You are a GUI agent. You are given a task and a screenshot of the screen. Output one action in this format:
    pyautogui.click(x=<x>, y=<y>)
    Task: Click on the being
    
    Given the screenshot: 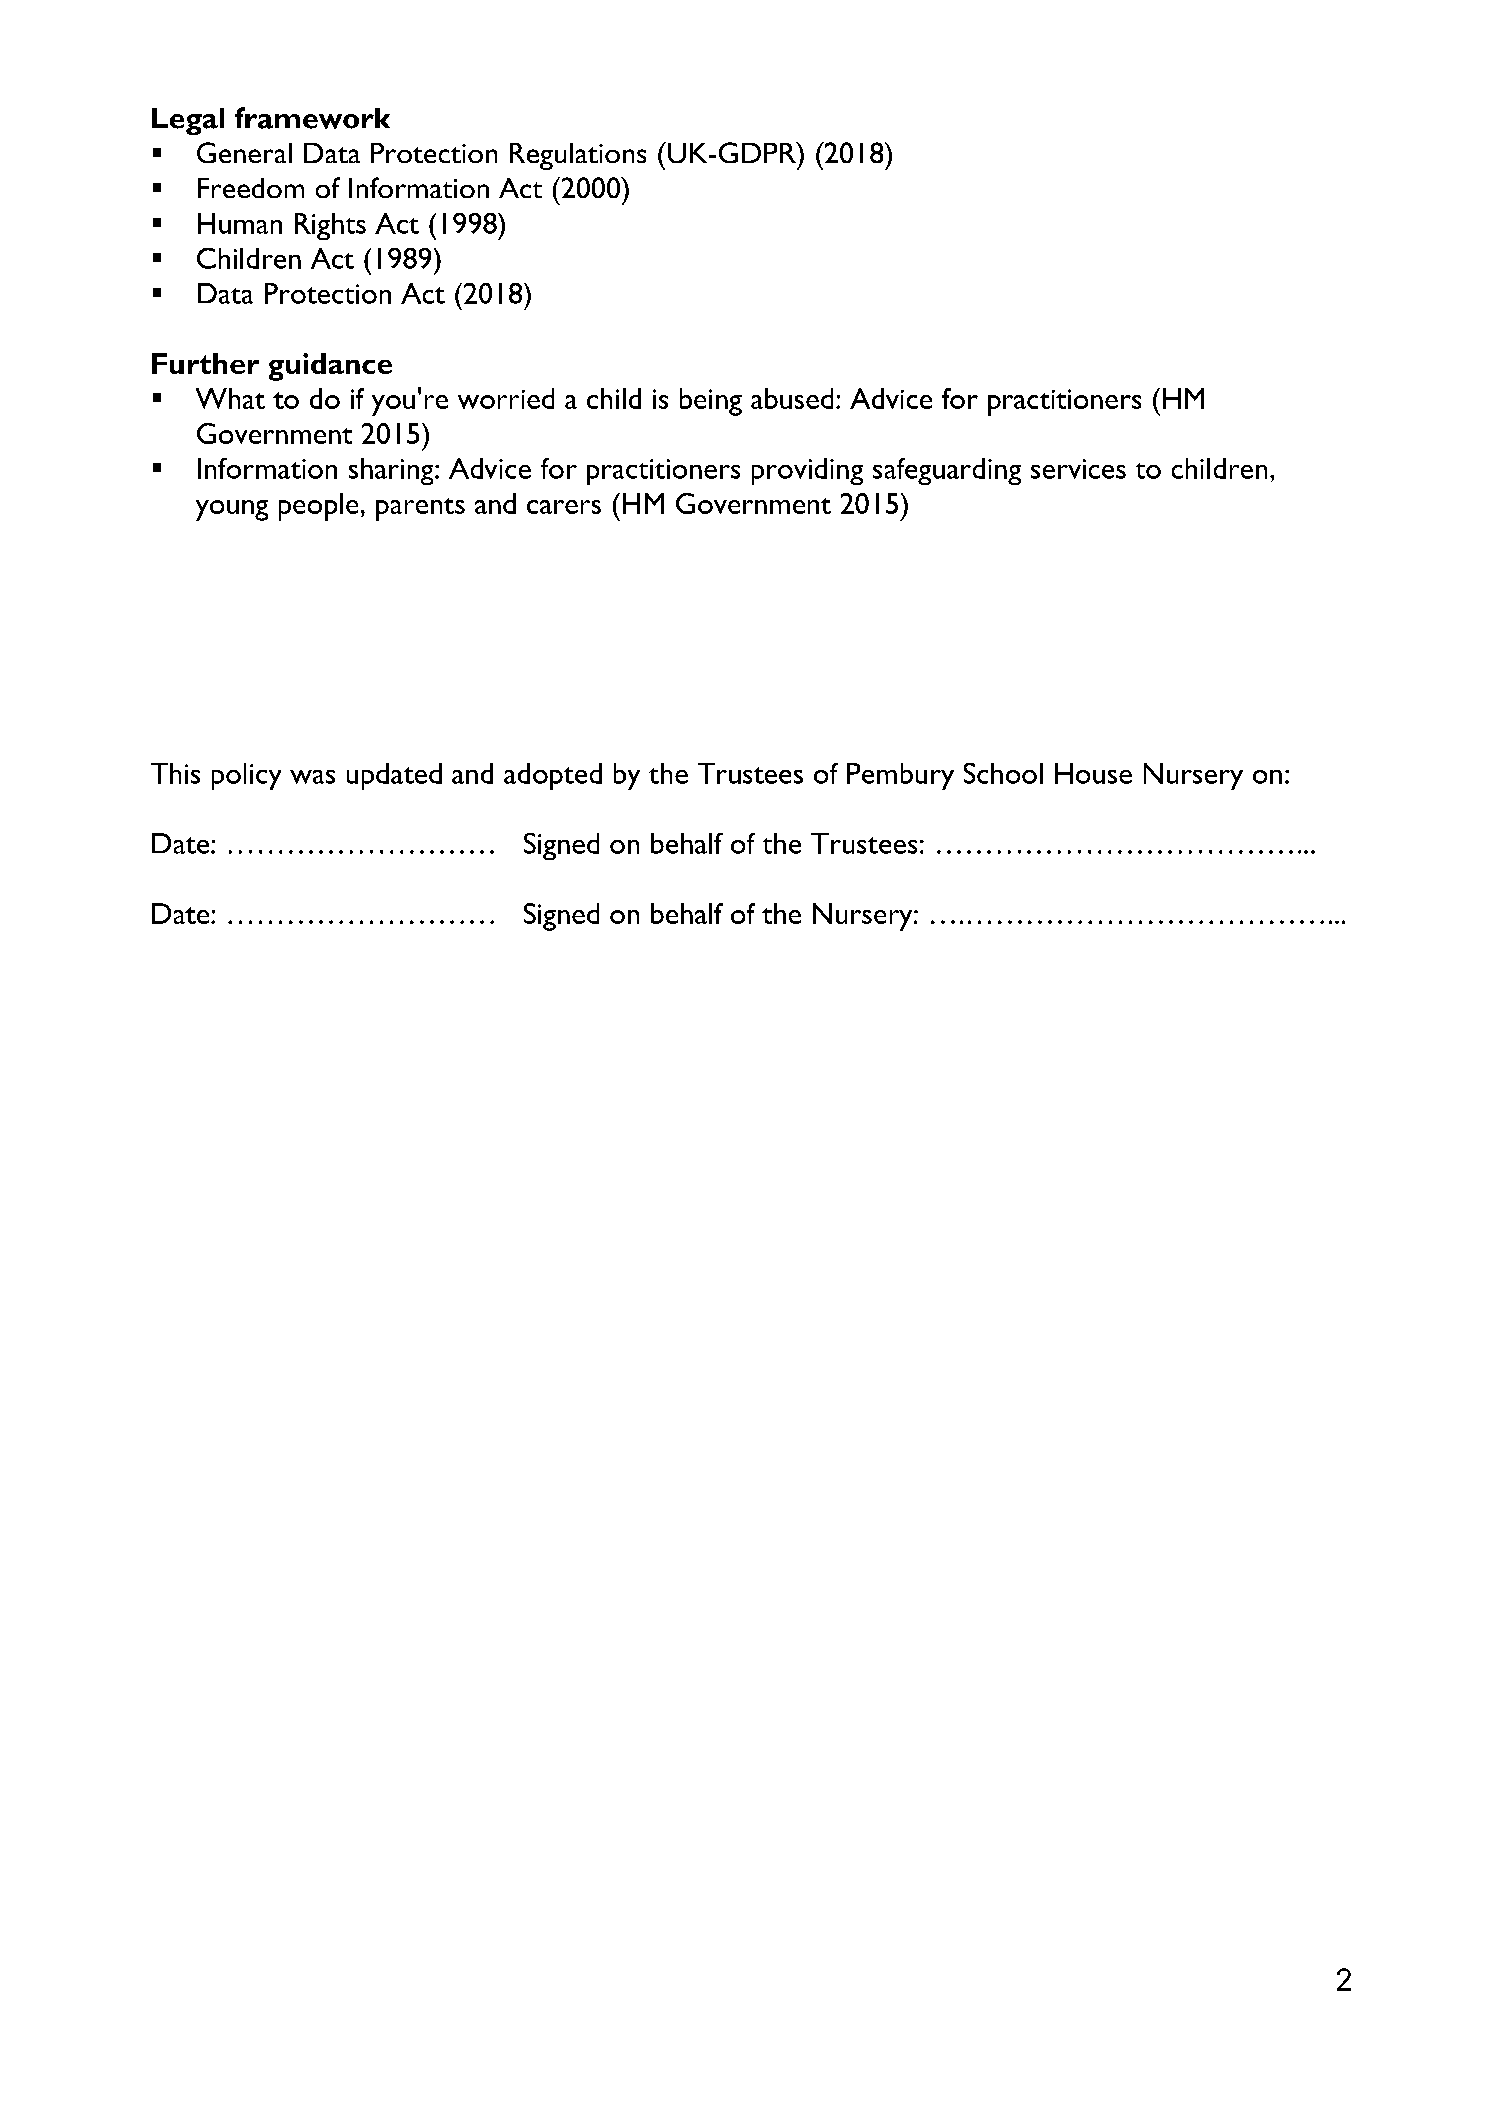 What is the action you would take?
    pyautogui.click(x=711, y=402)
